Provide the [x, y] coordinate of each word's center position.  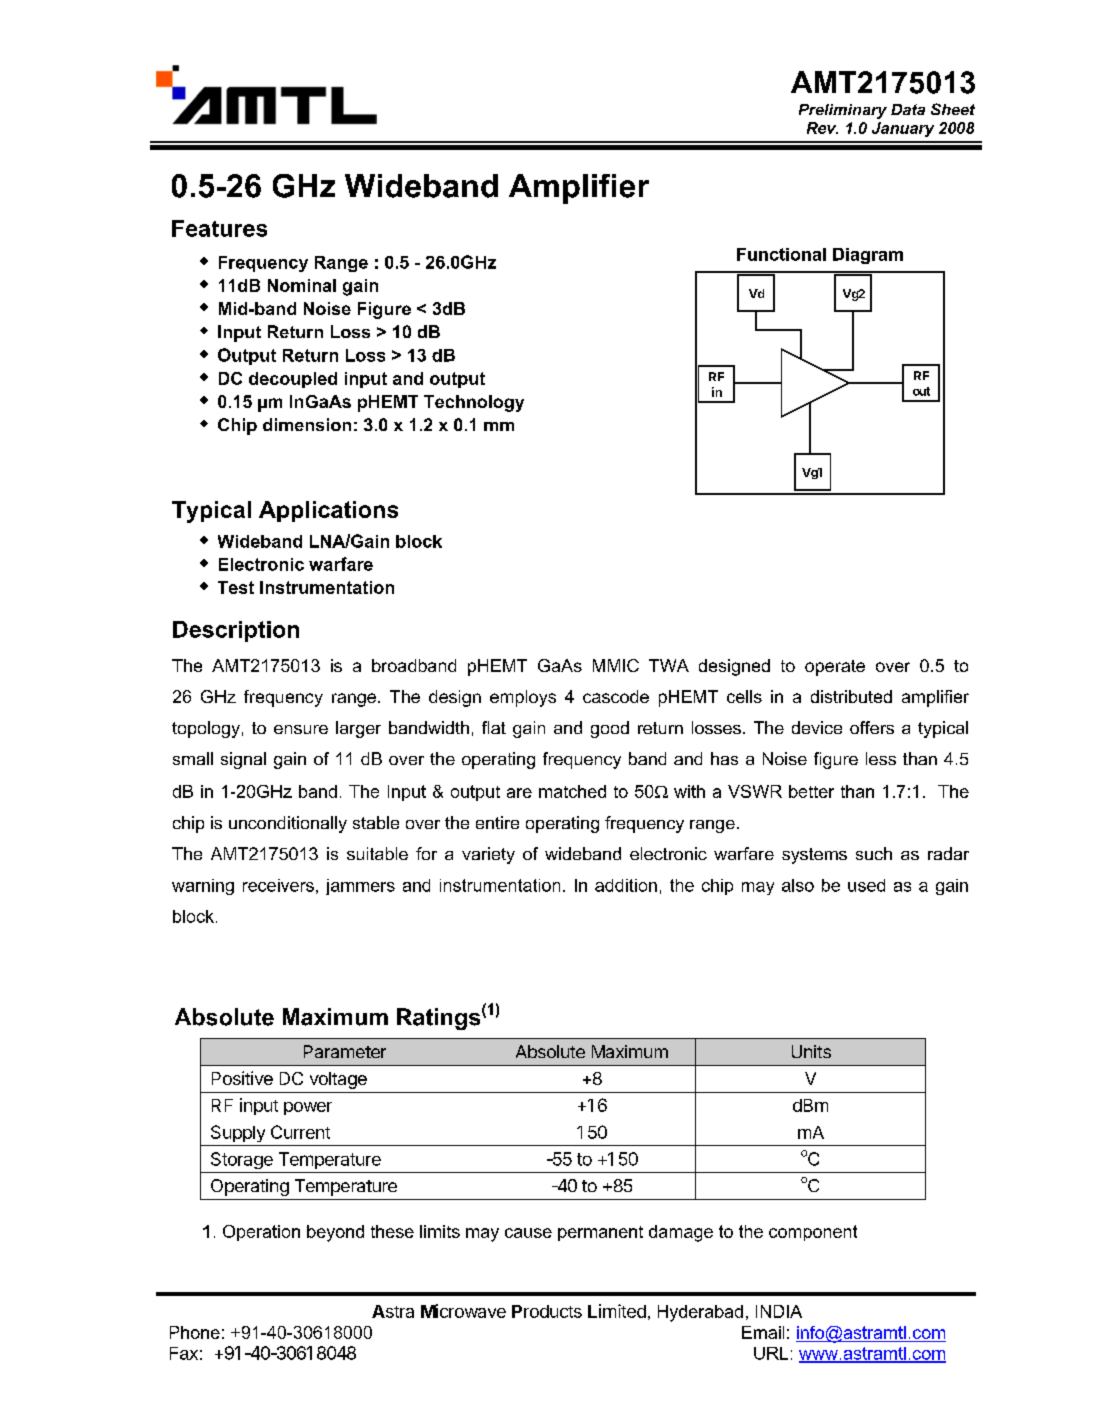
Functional [781, 254]
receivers [278, 885]
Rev [822, 128]
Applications [328, 511]
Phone [195, 1332]
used [866, 885]
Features [219, 228]
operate [835, 668]
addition [626, 885]
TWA [669, 665]
